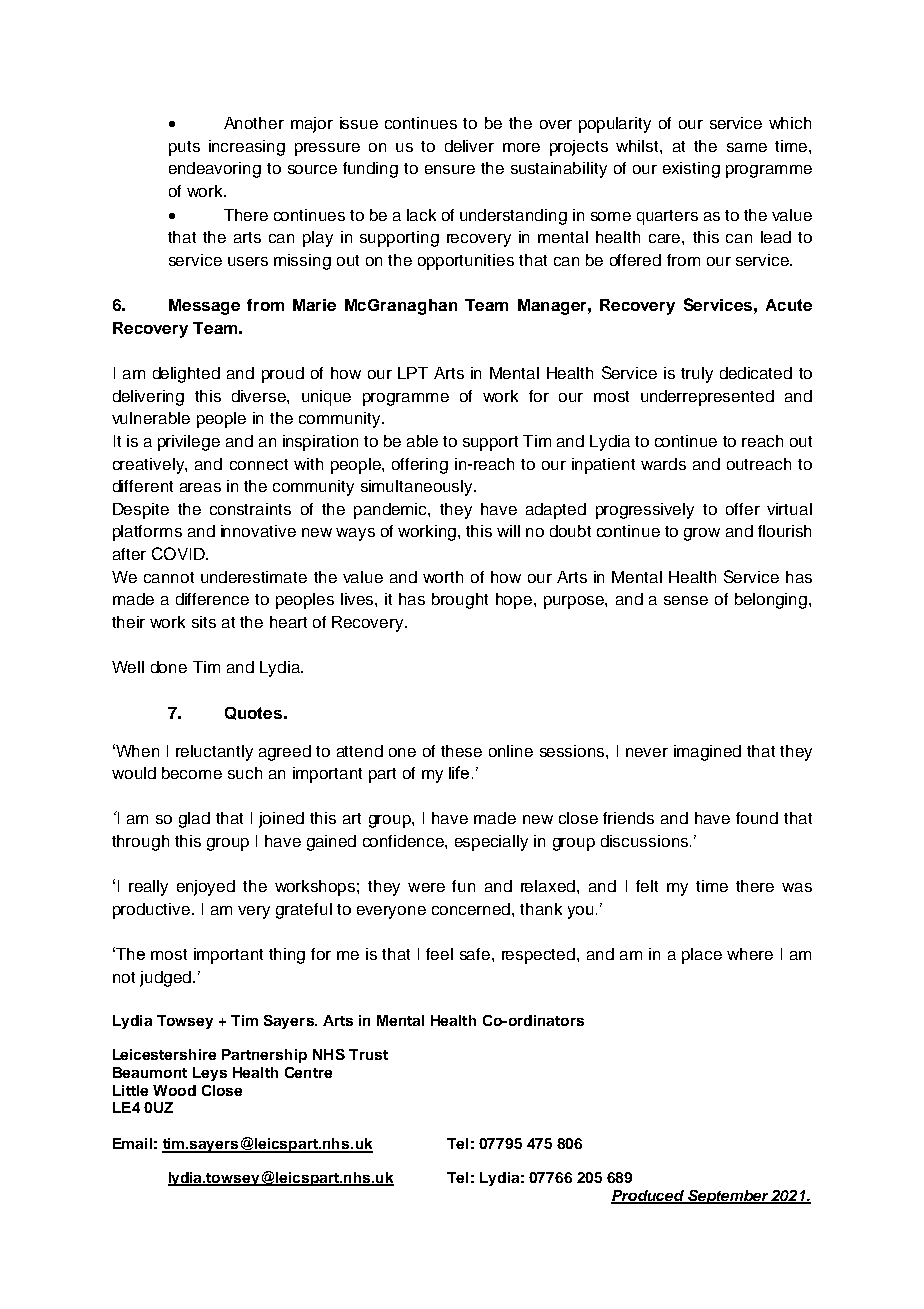  I want to click on delighted, so click(186, 375).
